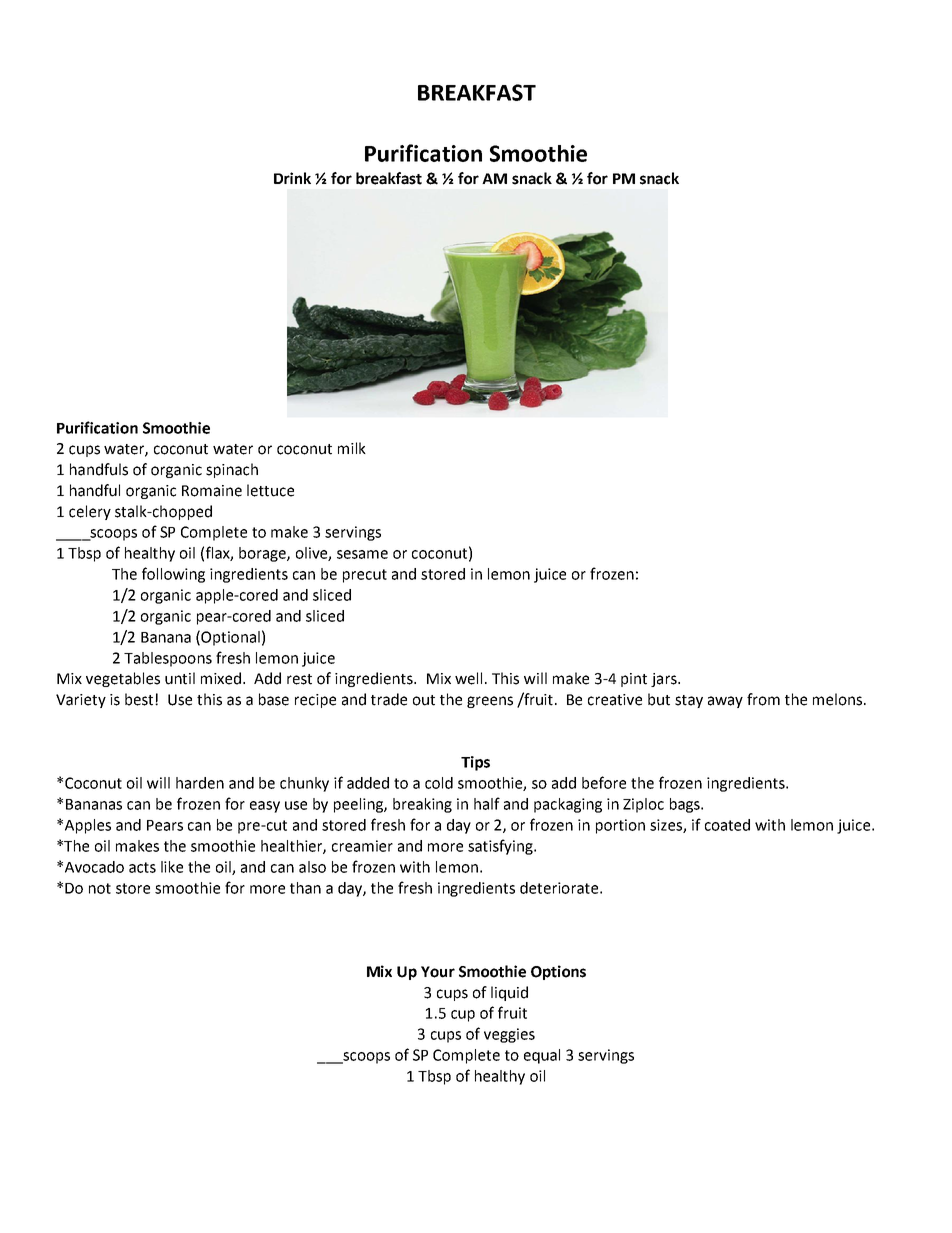 The width and height of the screenshot is (952, 1233). Describe the element at coordinates (362, 554) in the screenshot. I see `sesame` at that location.
